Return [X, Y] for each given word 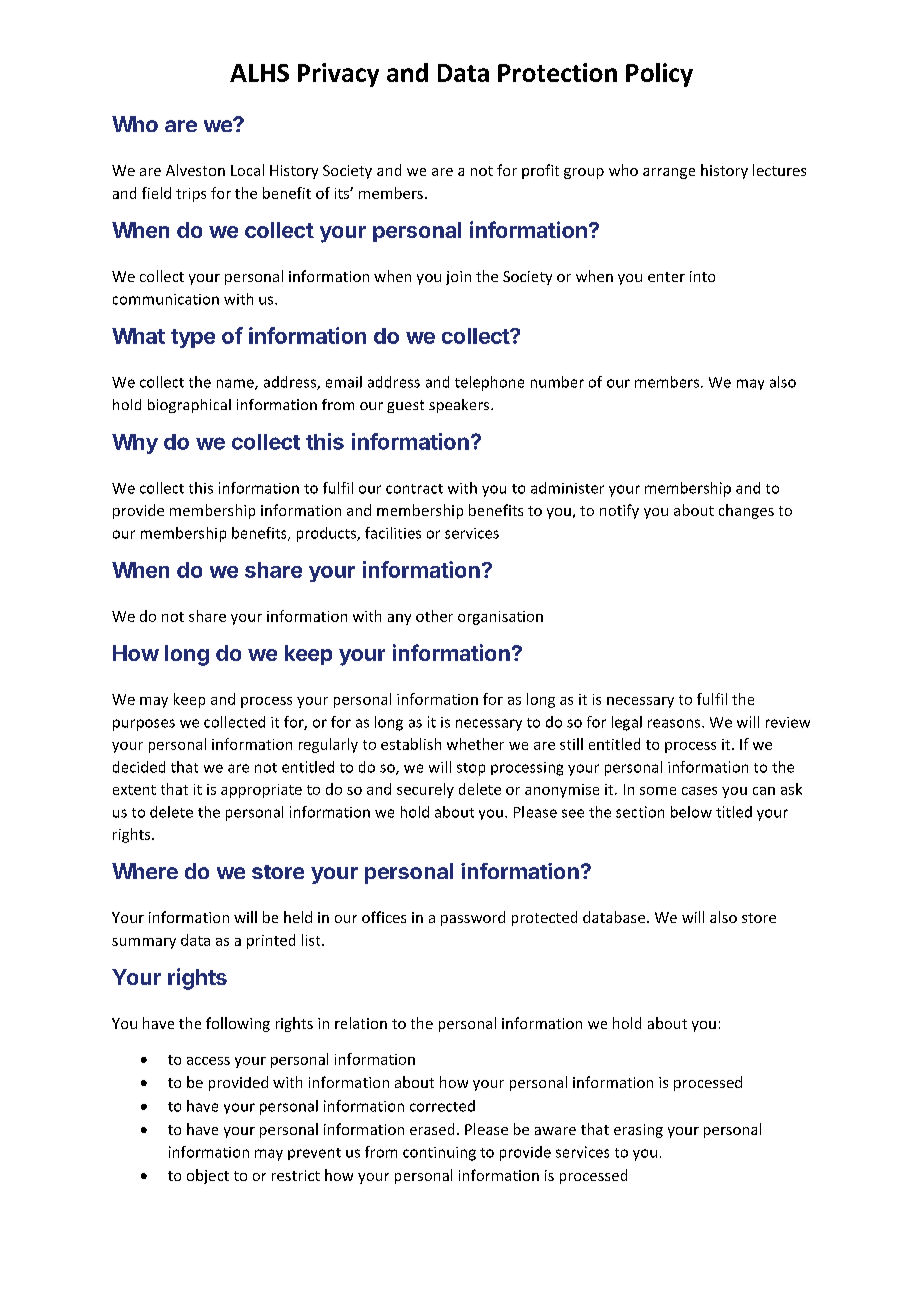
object [208, 1176]
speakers [460, 406]
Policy [659, 75]
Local [247, 170]
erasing [638, 1131]
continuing [439, 1154]
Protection [557, 72]
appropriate [261, 791]
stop [471, 769]
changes [746, 511]
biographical [189, 406]
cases [699, 791]
